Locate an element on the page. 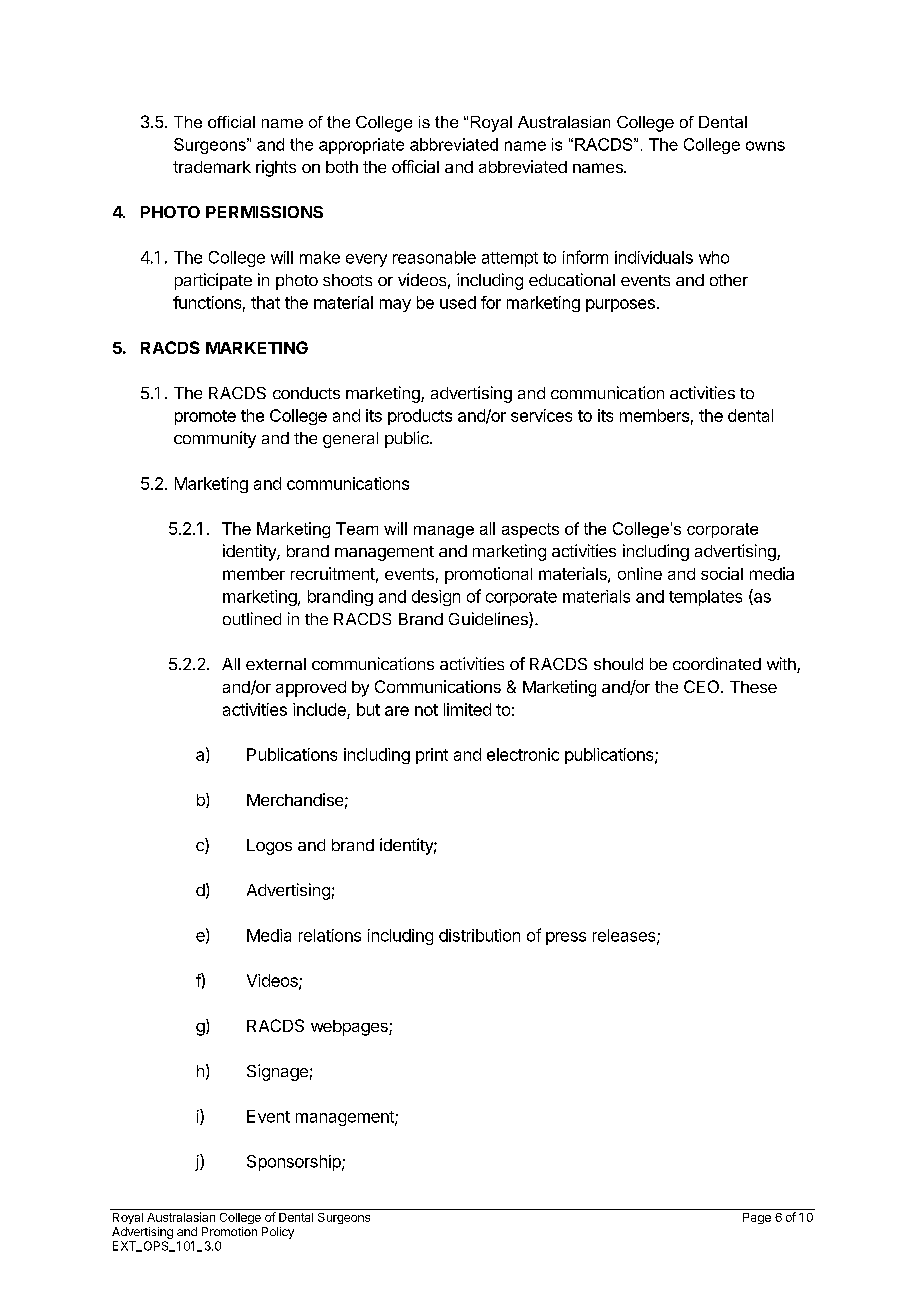  rights is located at coordinates (276, 168).
